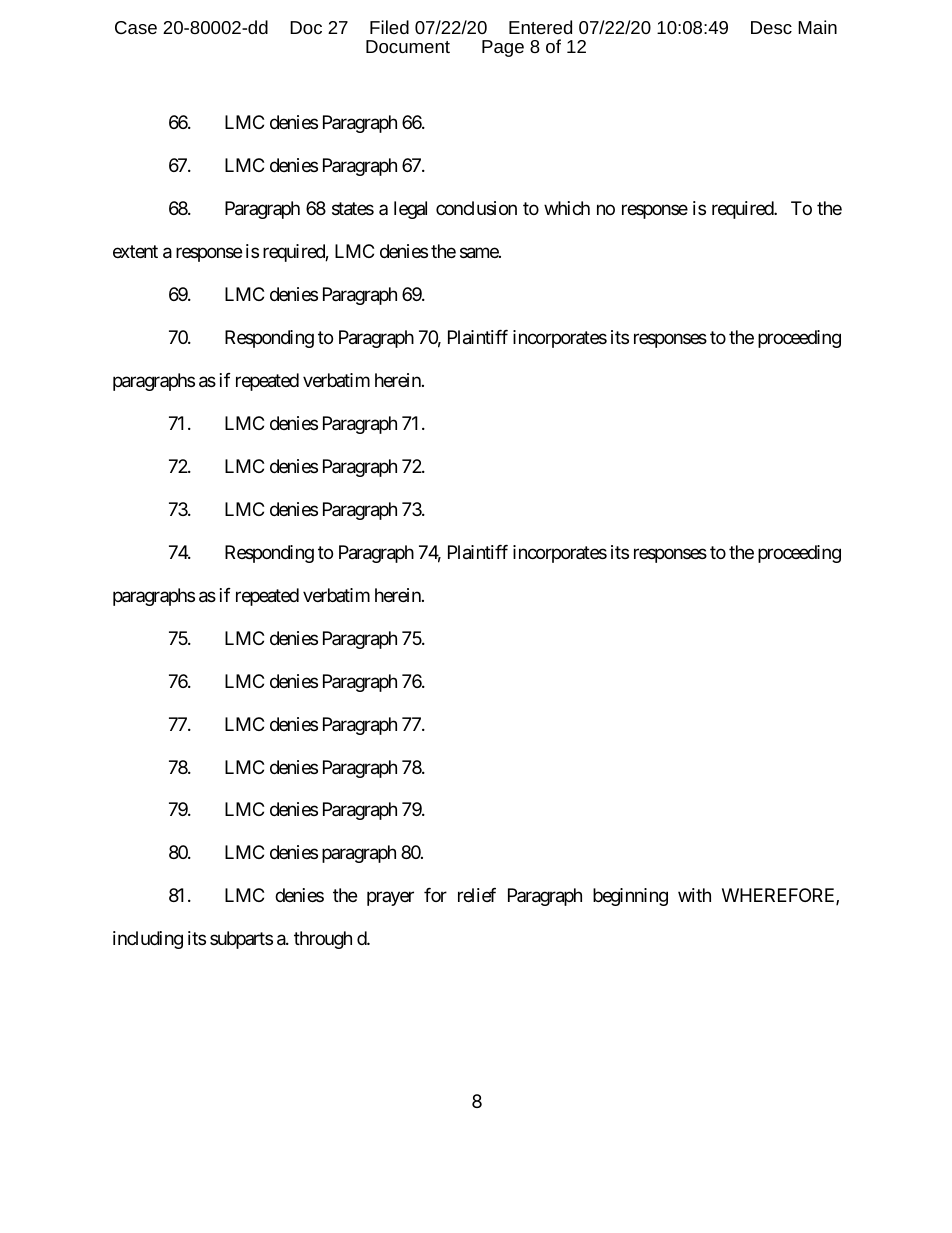 The width and height of the screenshot is (952, 1233). What do you see at coordinates (390, 899) in the screenshot?
I see `prayer` at bounding box center [390, 899].
